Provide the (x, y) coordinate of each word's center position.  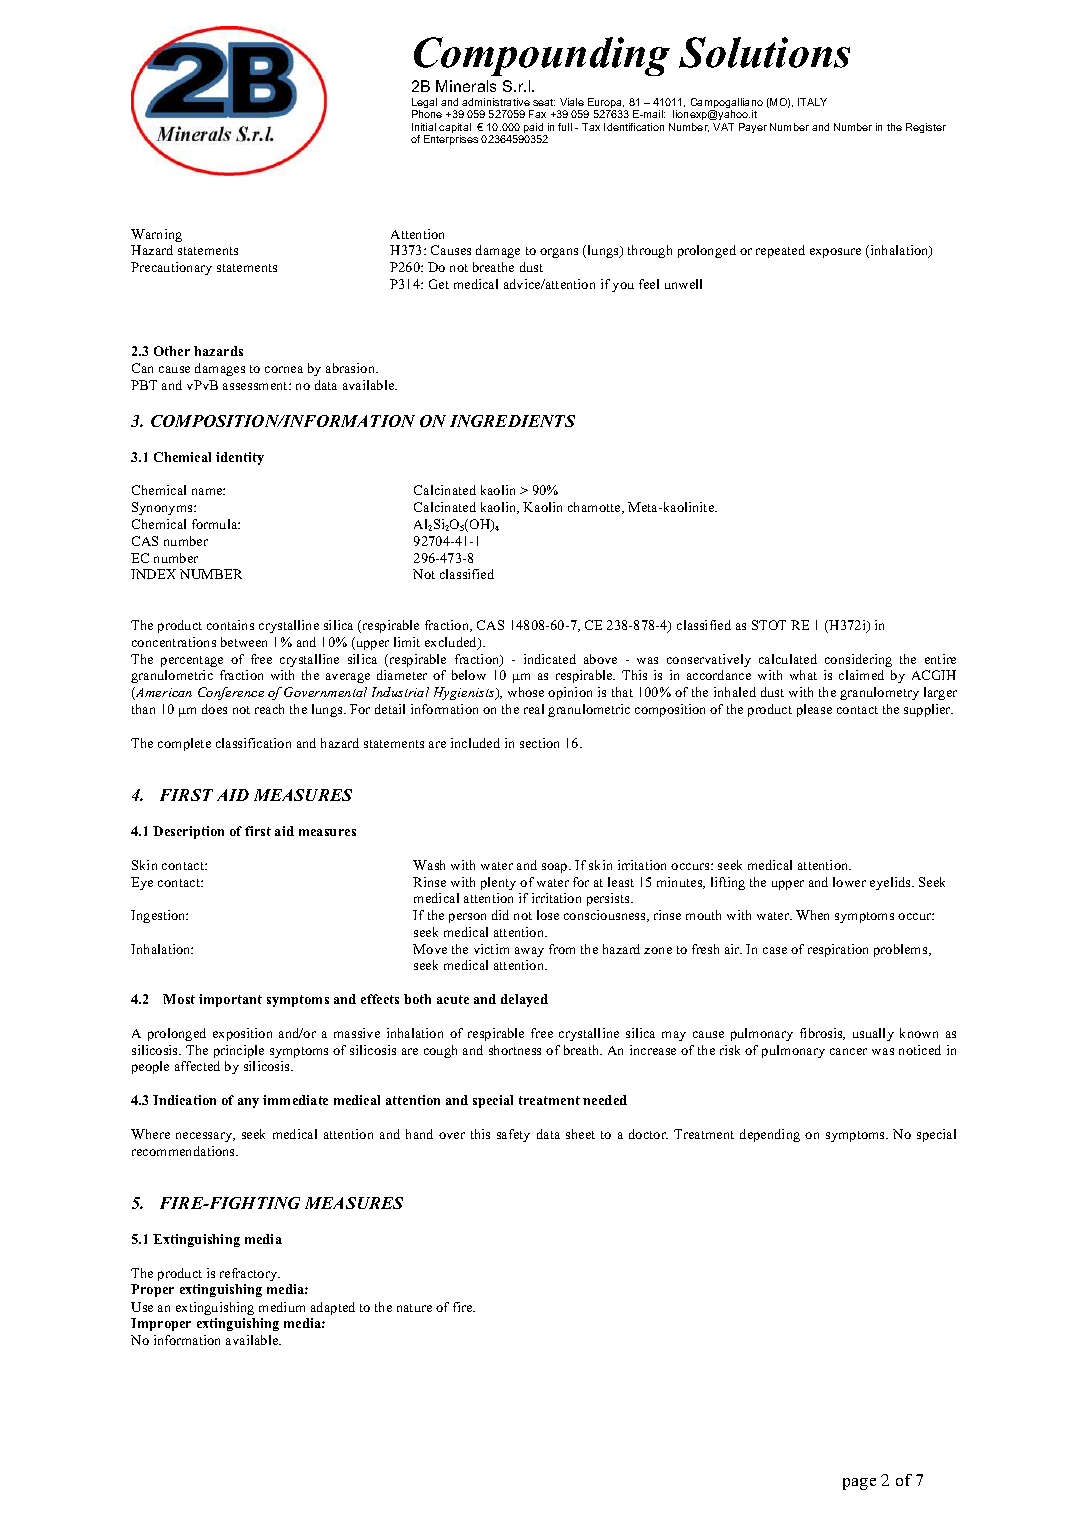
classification (253, 743)
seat (544, 102)
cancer (848, 1051)
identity (240, 458)
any (248, 1103)
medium (282, 1307)
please (814, 710)
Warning (156, 235)
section (539, 743)
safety (513, 1135)
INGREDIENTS (512, 421)
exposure (835, 253)
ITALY (812, 102)
